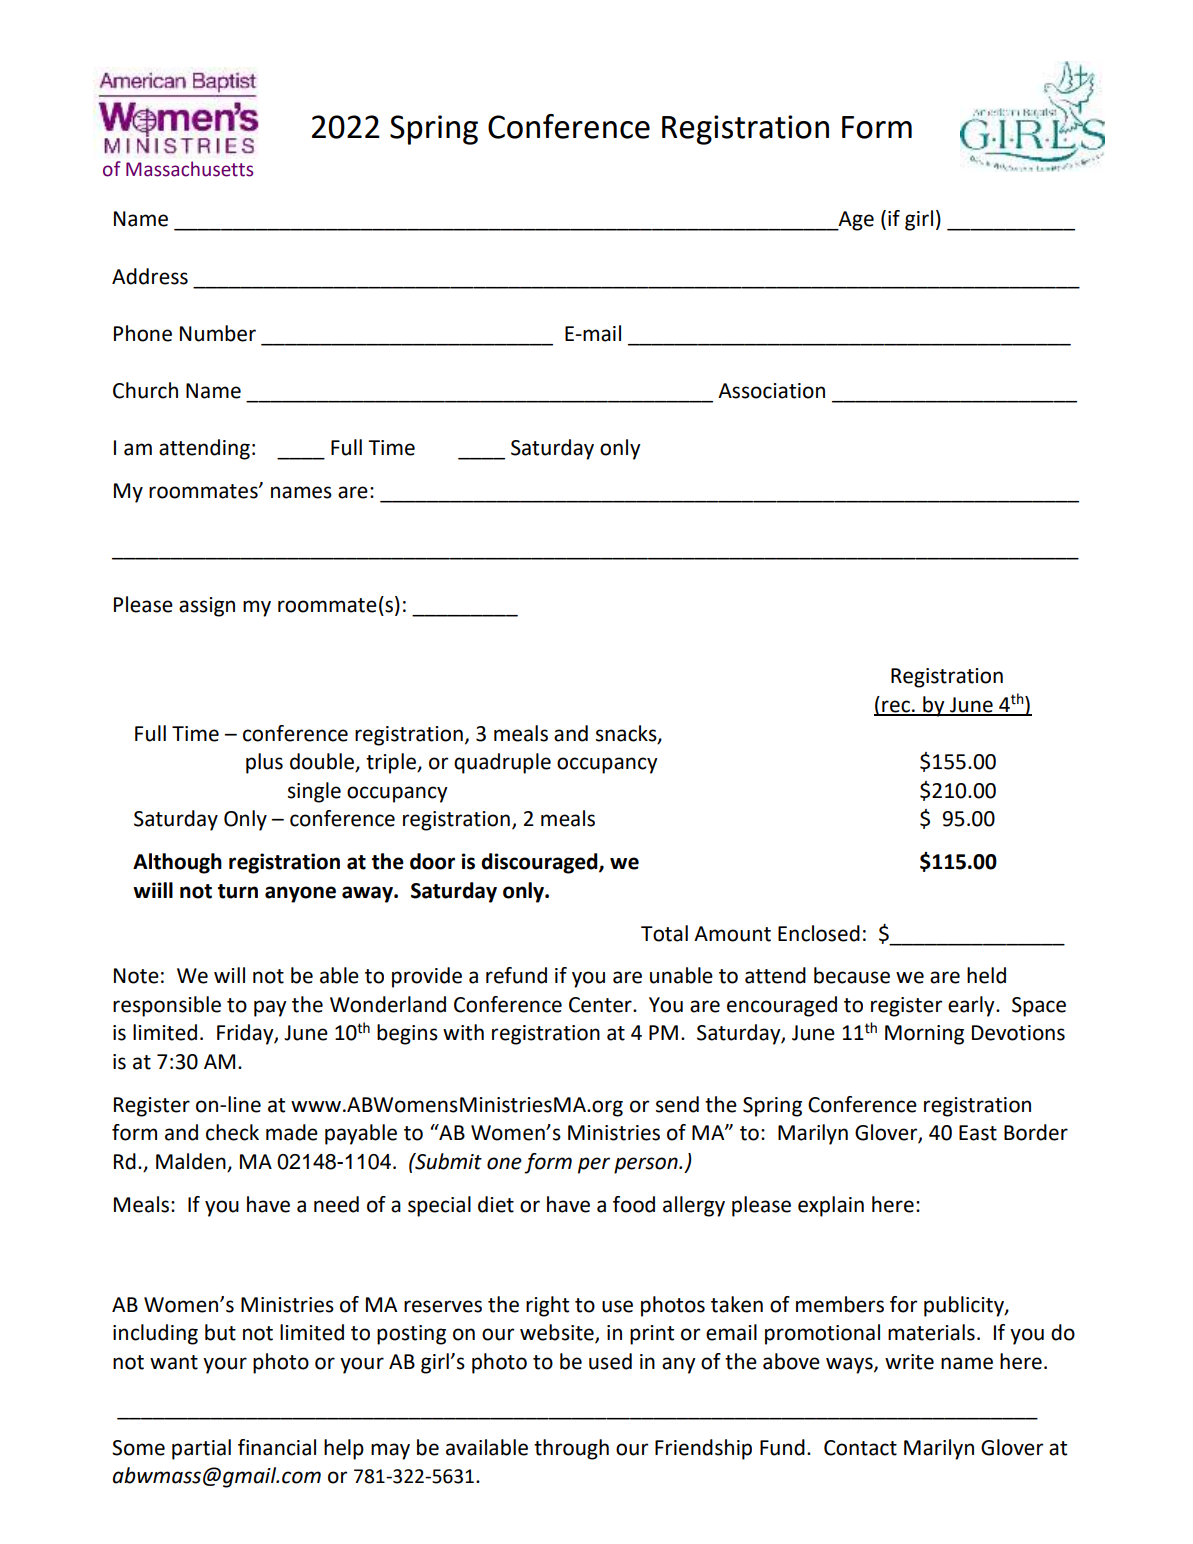 The height and width of the document is (1544, 1193). Describe the element at coordinates (924, 1035) in the document. I see `Morning` at that location.
